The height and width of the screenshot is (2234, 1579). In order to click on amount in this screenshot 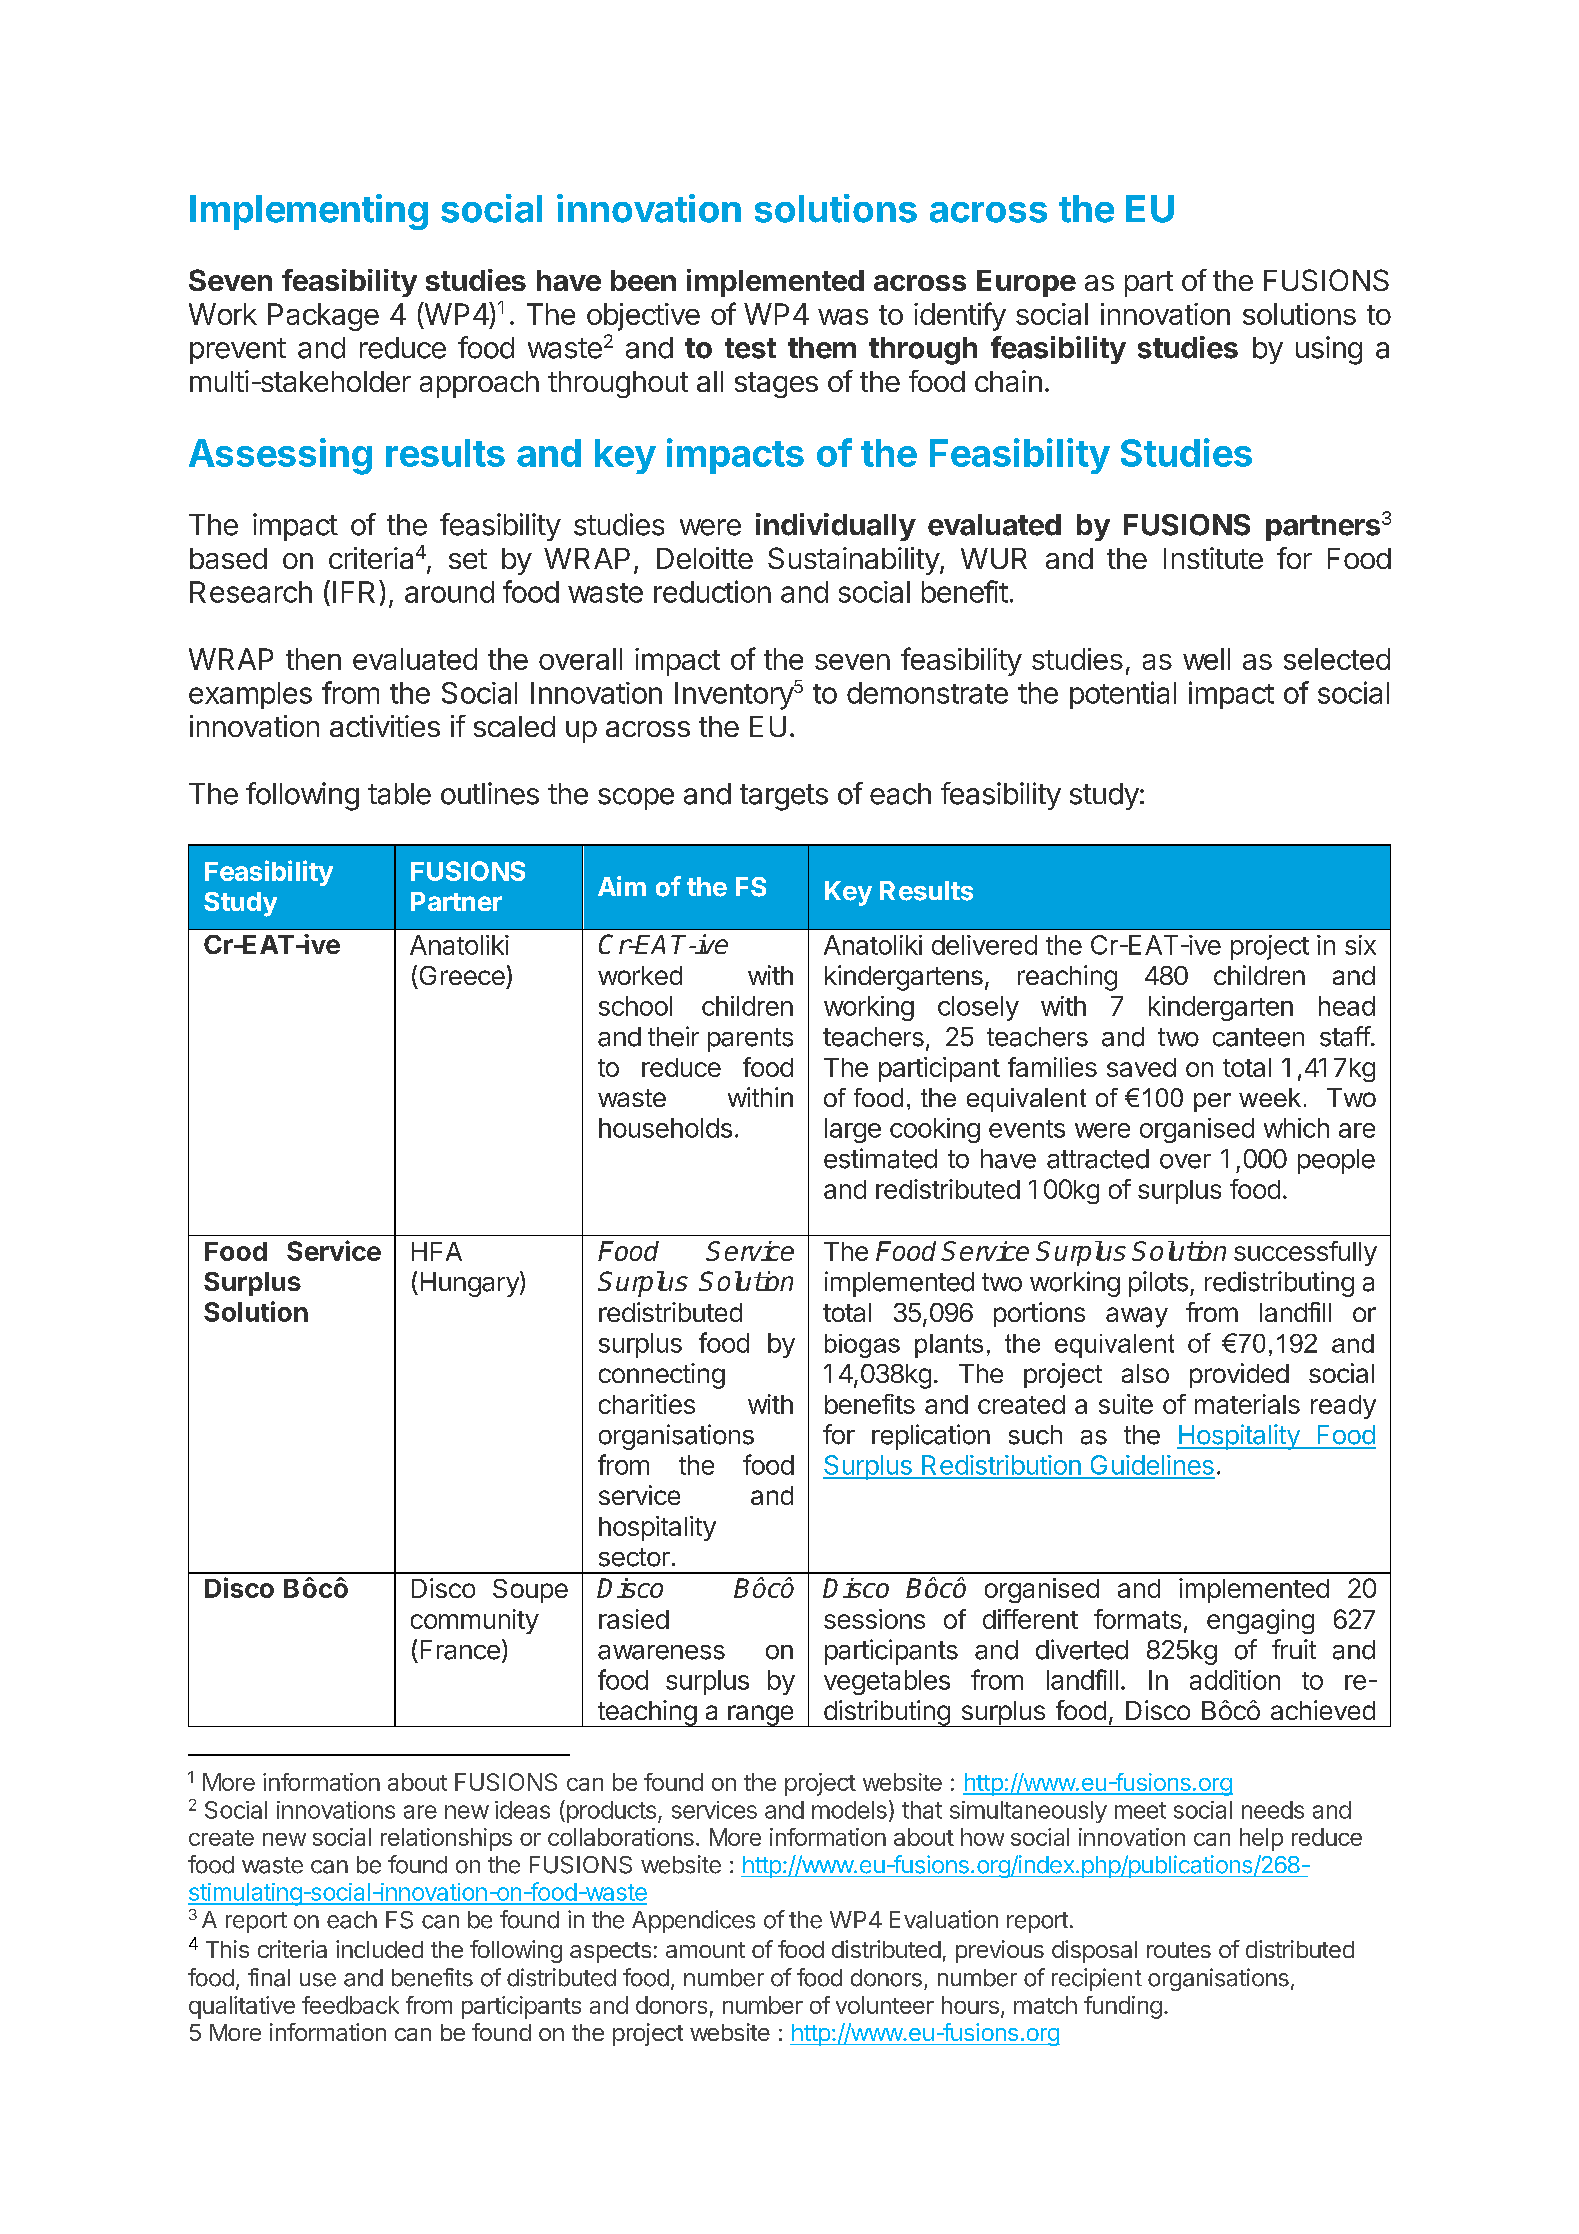, I will do `click(705, 1950)`.
